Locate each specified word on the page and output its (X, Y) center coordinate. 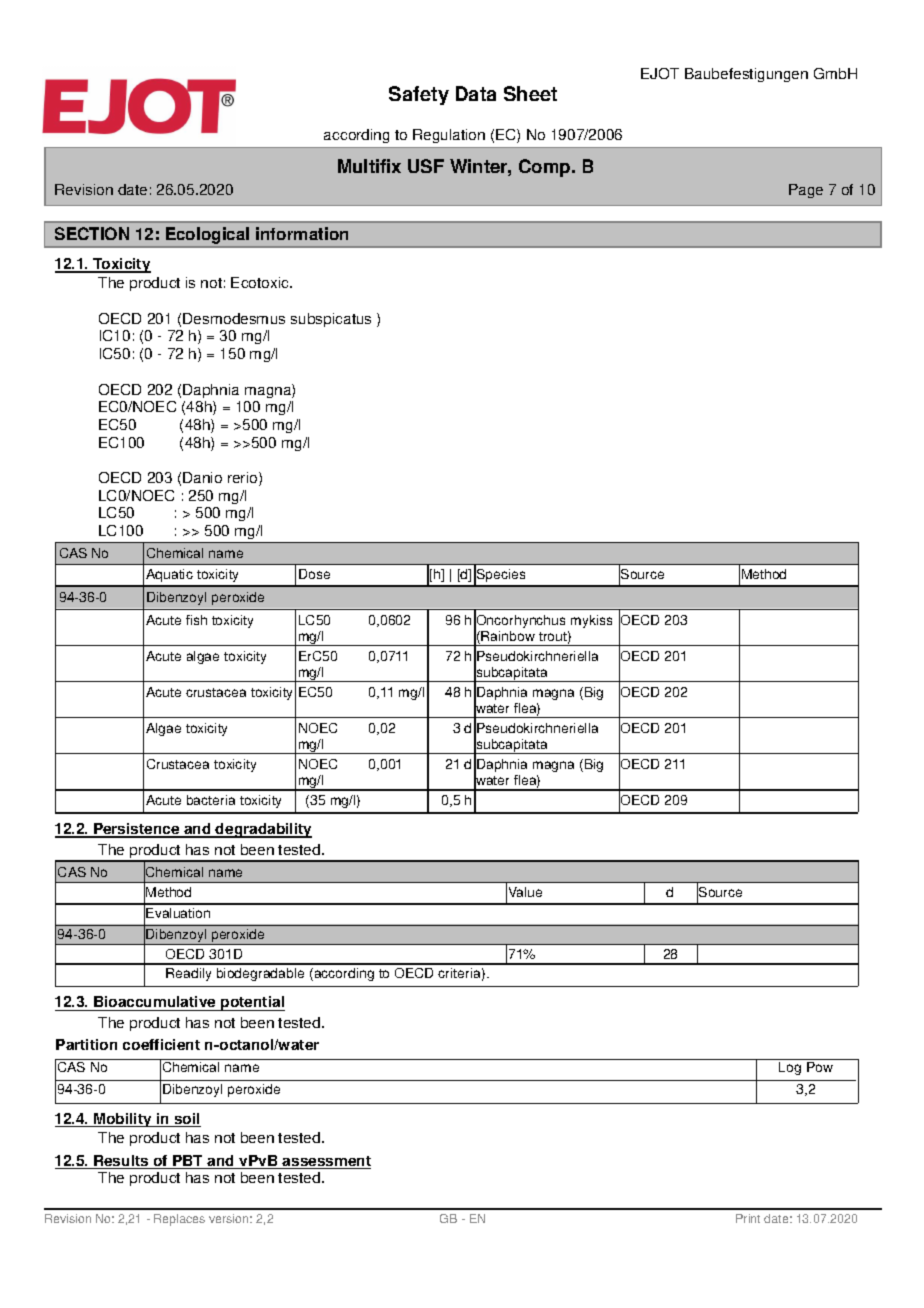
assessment (326, 1162)
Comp (546, 168)
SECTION (92, 233)
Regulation (449, 136)
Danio (202, 477)
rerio (244, 479)
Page (806, 191)
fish (196, 620)
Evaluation (178, 913)
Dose (314, 574)
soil (186, 1120)
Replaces (179, 1220)
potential (252, 1003)
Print (748, 1218)
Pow (820, 1067)
